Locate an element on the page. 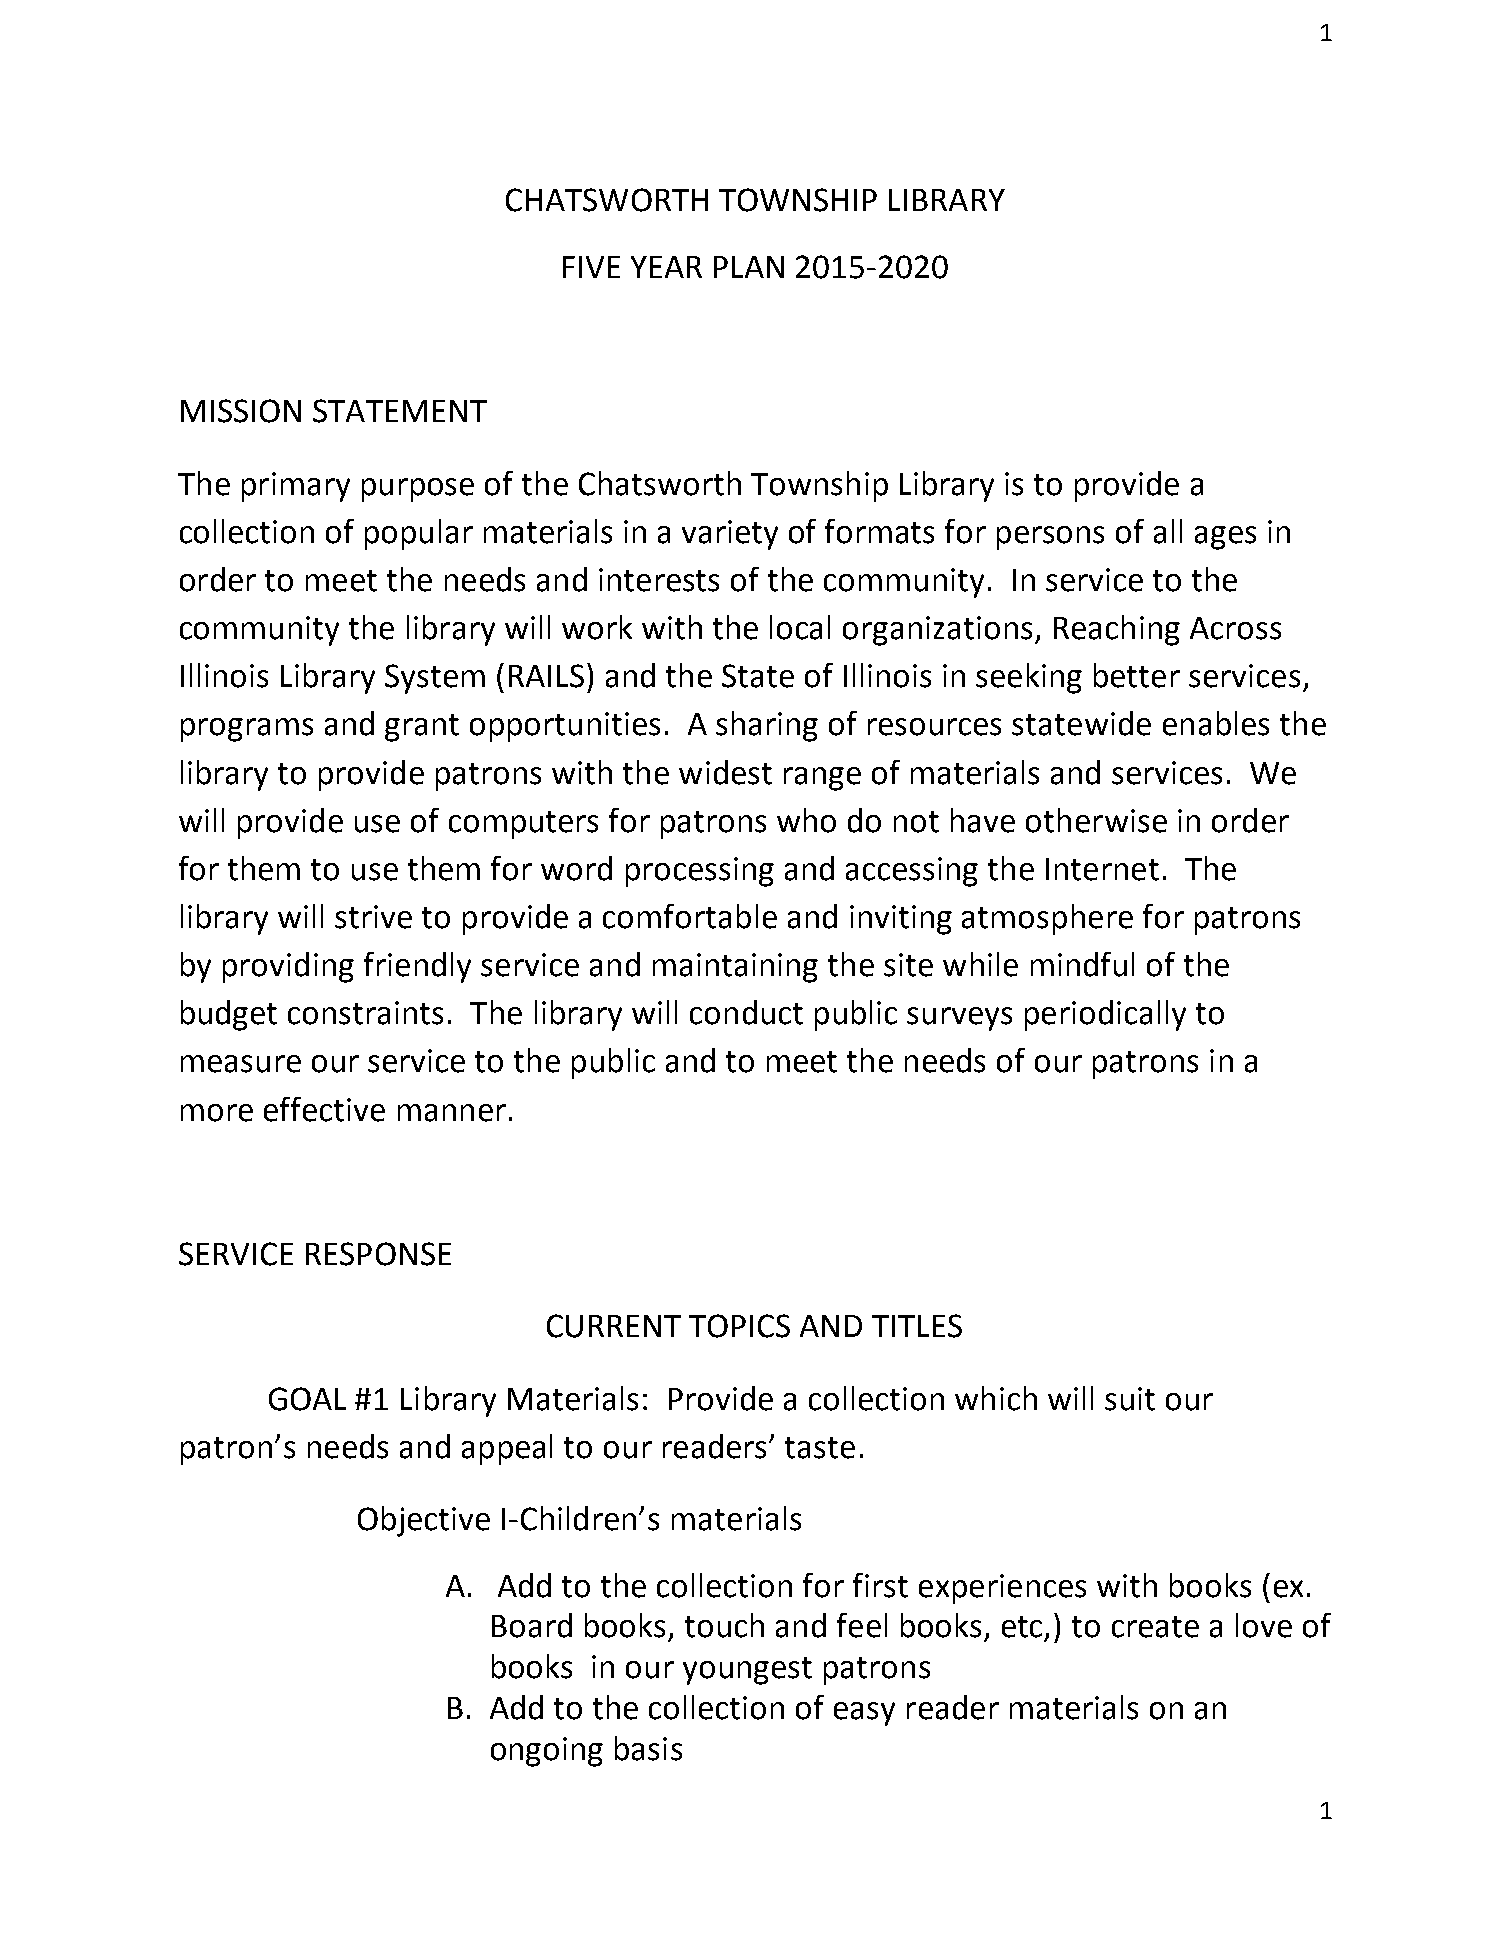  otherwise is located at coordinates (1096, 820).
